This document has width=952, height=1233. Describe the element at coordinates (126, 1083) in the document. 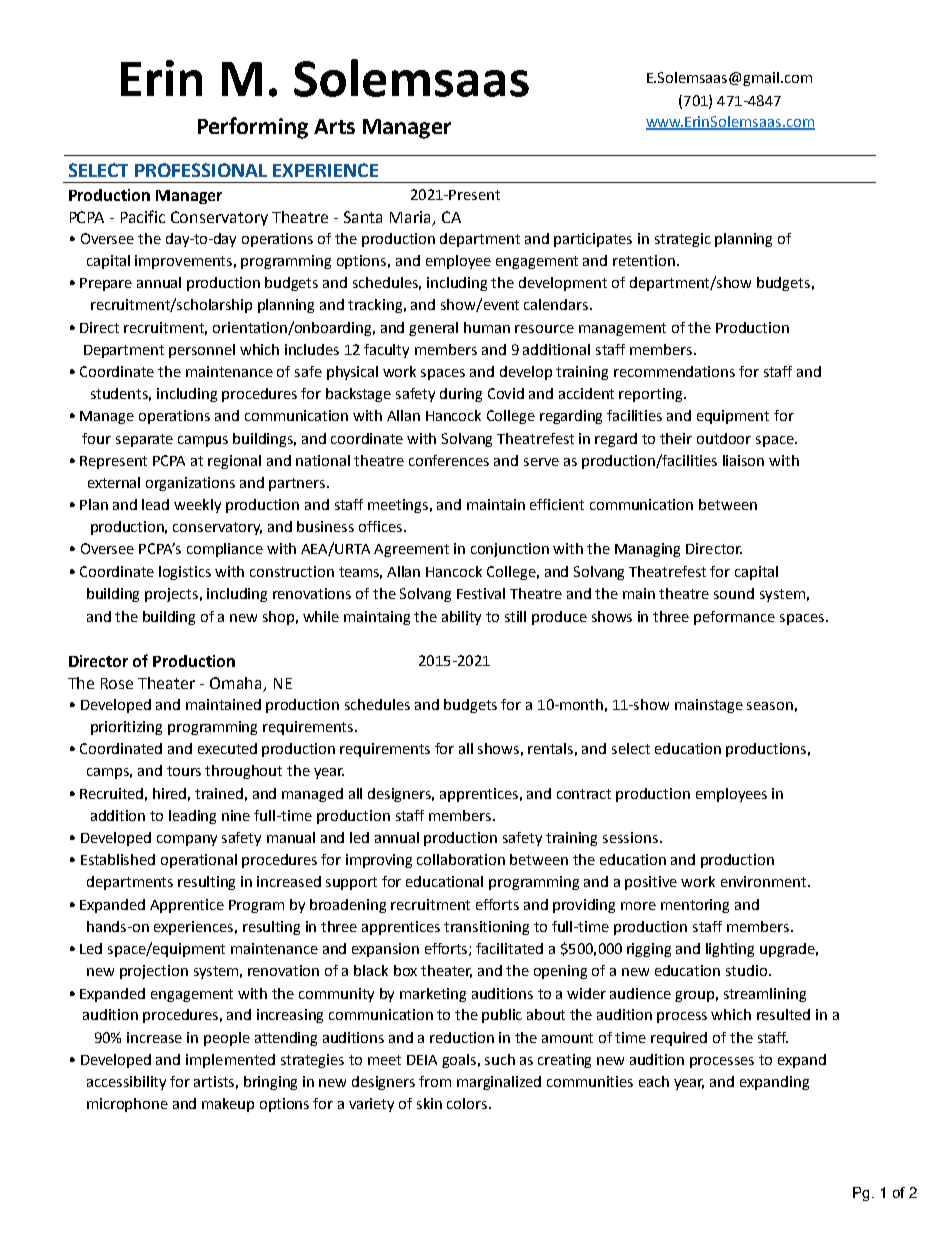

I see `accessibility` at that location.
